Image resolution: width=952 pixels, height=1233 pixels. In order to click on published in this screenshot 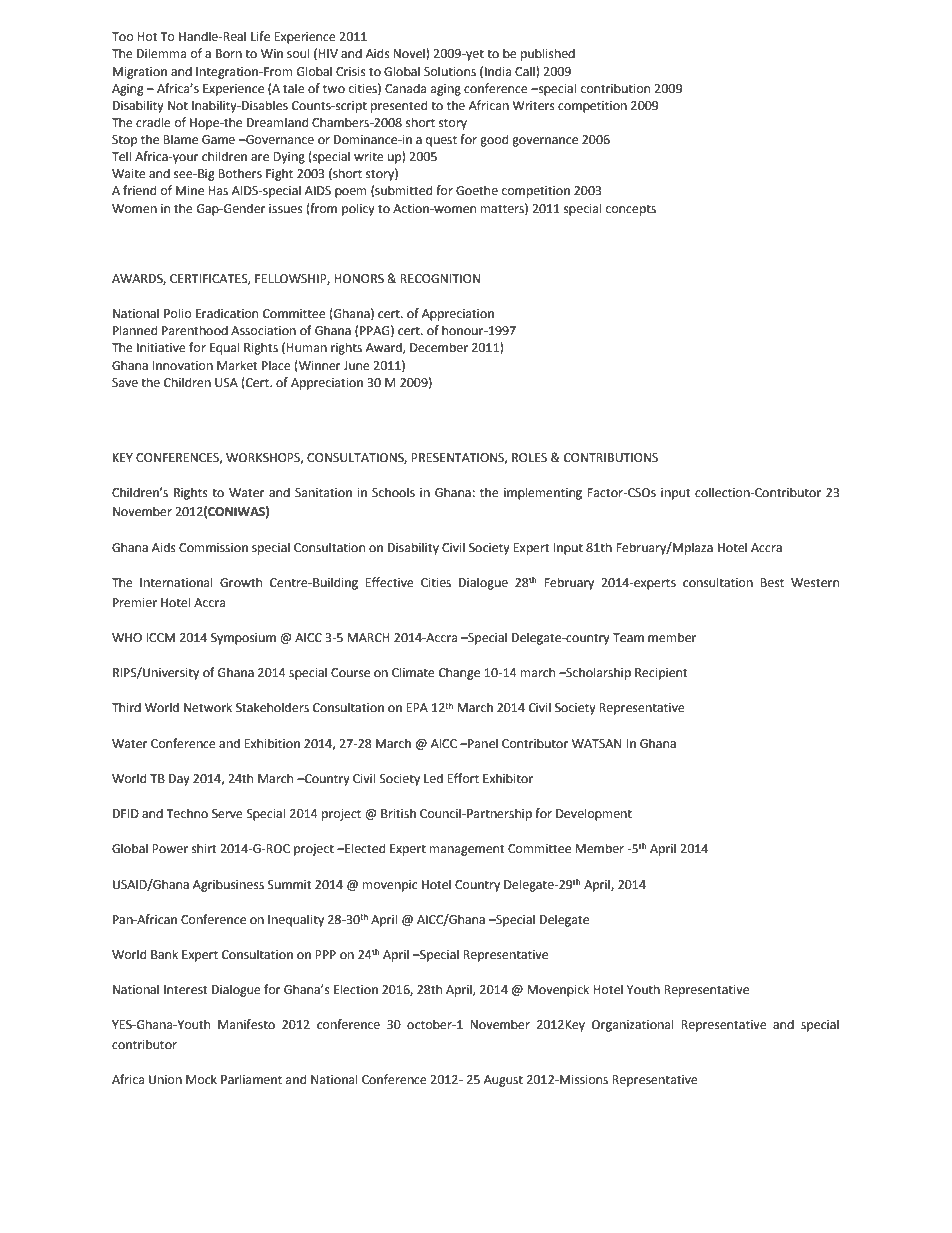, I will do `click(548, 54)`.
